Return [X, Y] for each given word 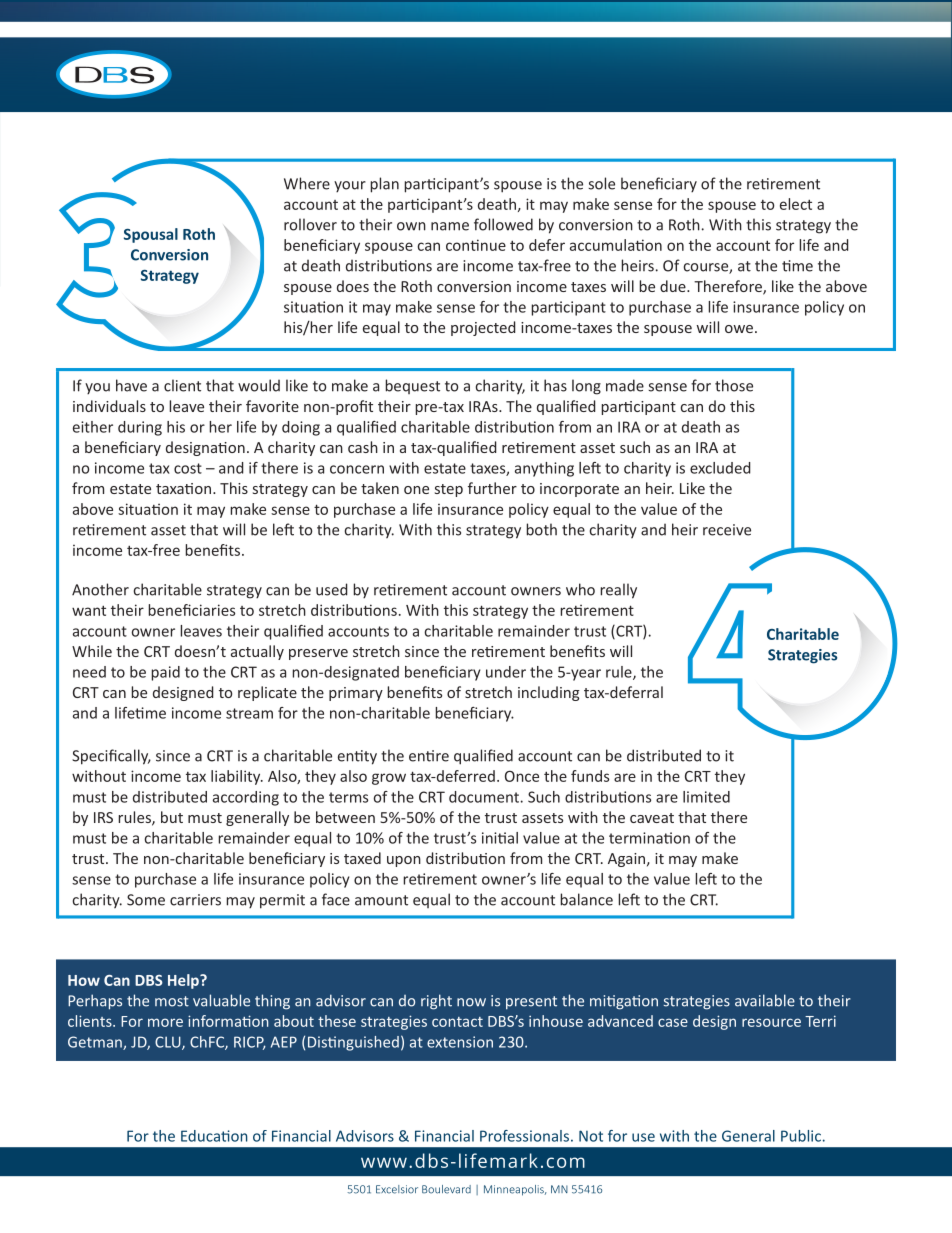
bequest [412, 386]
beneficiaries [191, 610]
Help [184, 981]
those [734, 385]
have [131, 385]
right [436, 1002]
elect [796, 204]
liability [237, 777]
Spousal [151, 235]
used [332, 589]
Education [214, 1136]
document [484, 797]
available [765, 1000]
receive [727, 530]
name [450, 226]
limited [706, 797]
